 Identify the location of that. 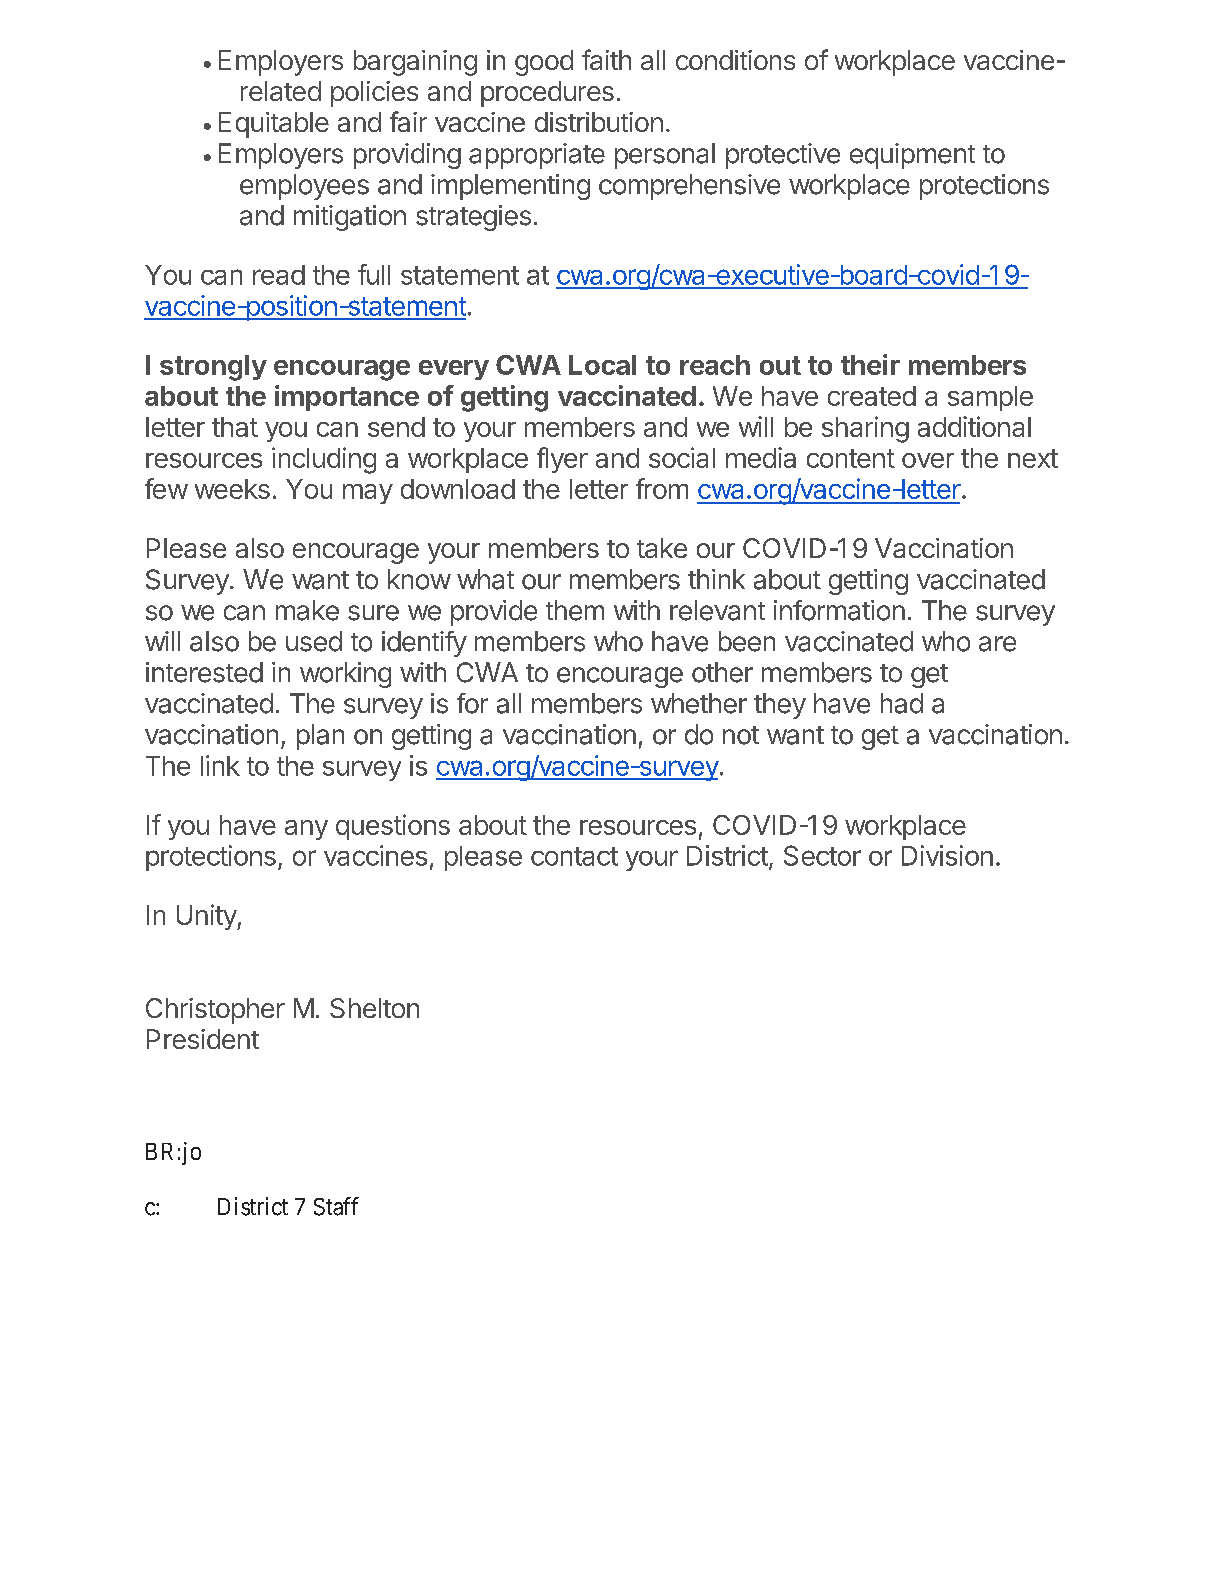
(235, 427).
